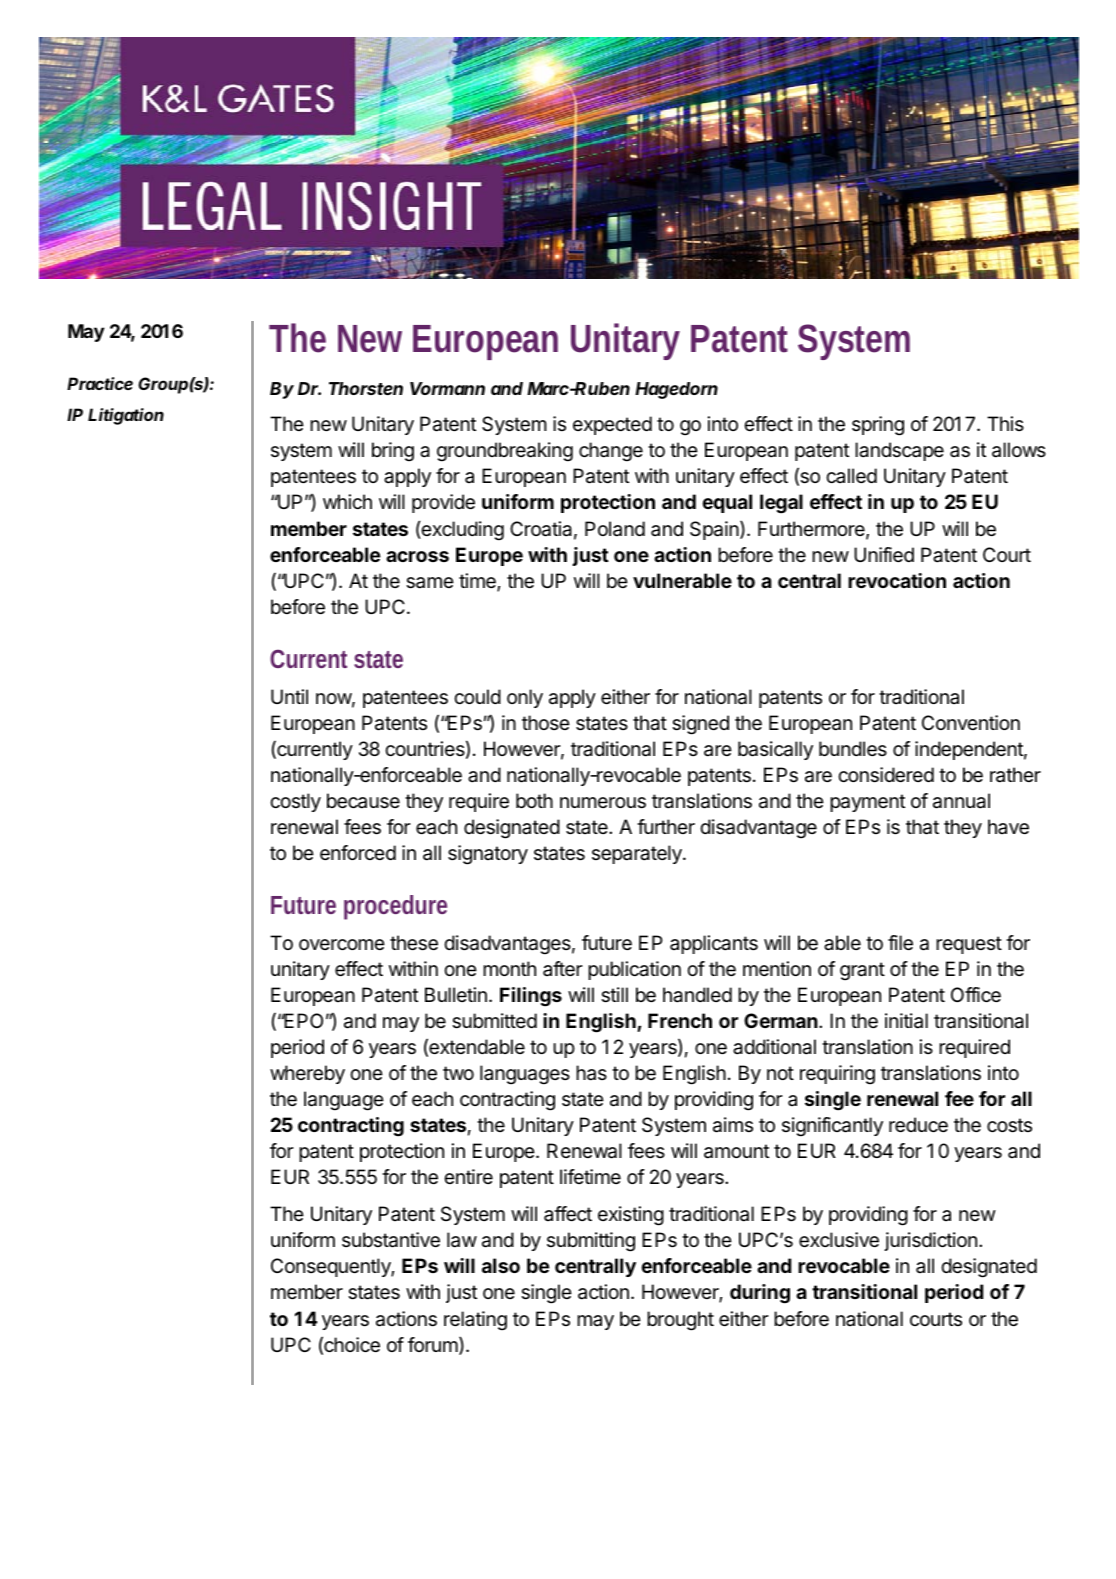 The height and width of the image is (1579, 1116). What do you see at coordinates (126, 416) in the image?
I see `Litigation` at bounding box center [126, 416].
